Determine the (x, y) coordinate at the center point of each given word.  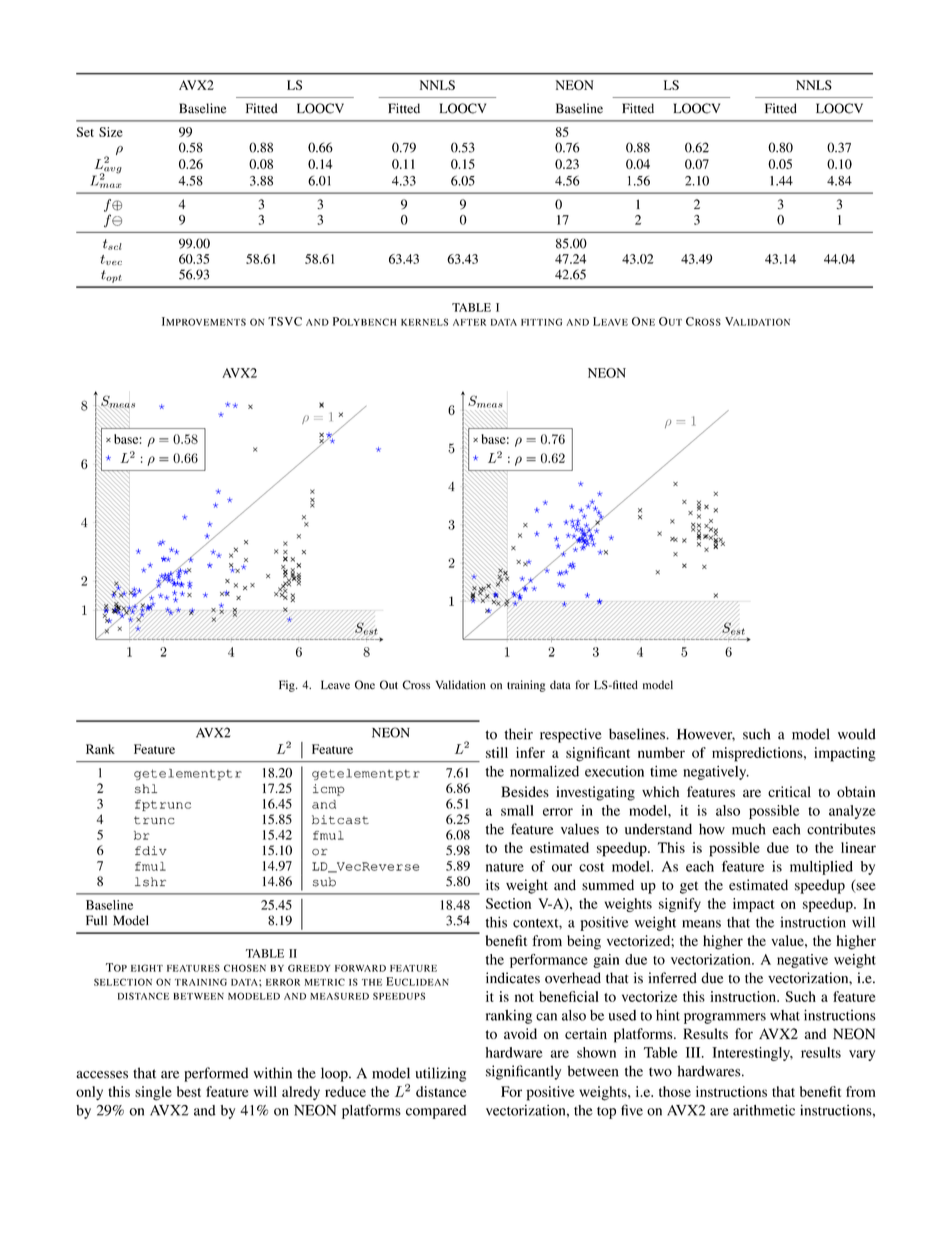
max (111, 185)
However (706, 735)
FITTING (541, 322)
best (189, 1091)
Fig (288, 686)
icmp (329, 790)
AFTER (469, 322)
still (497, 752)
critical (789, 791)
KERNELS (424, 322)
